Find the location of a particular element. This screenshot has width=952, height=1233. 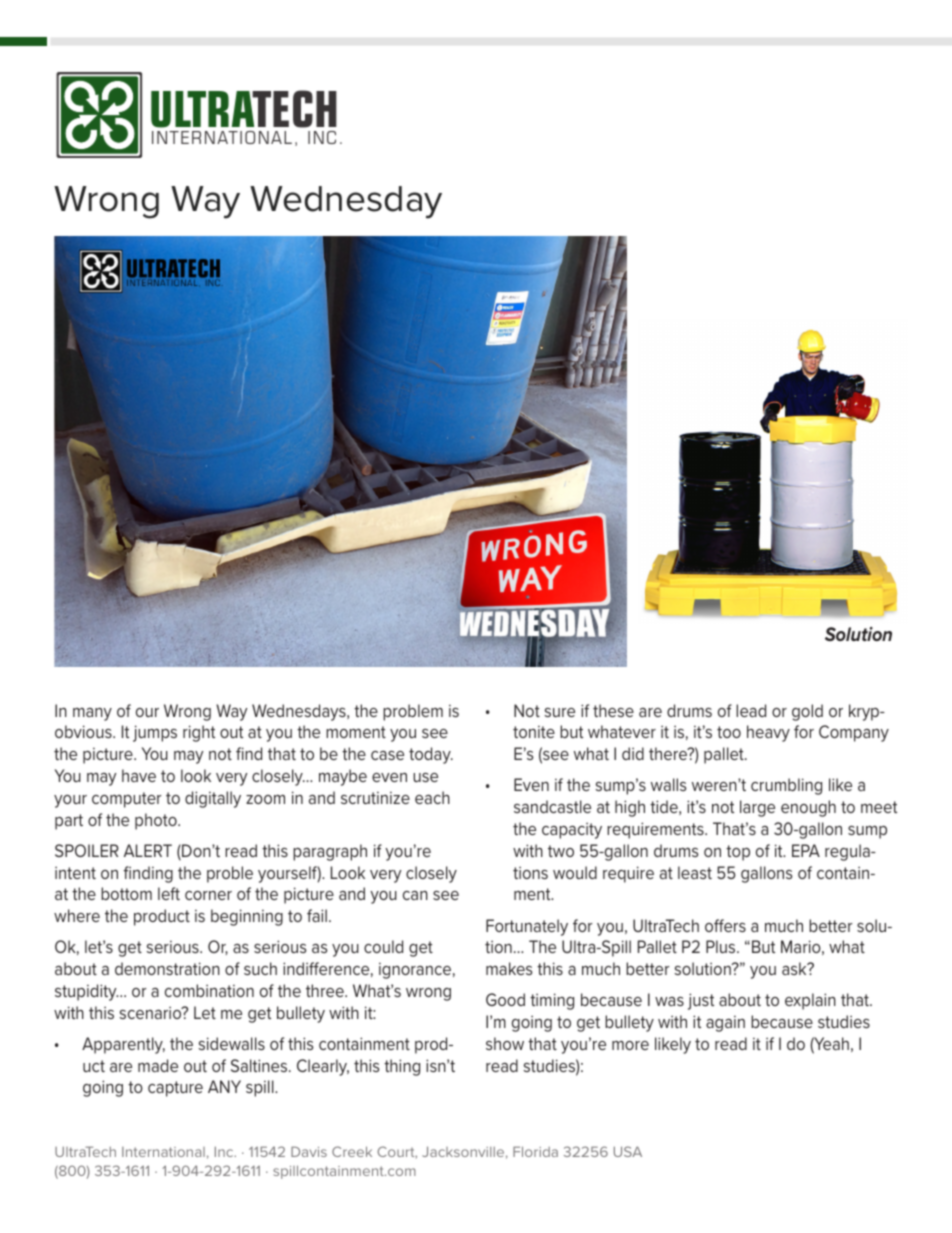

jumps is located at coordinates (155, 733).
